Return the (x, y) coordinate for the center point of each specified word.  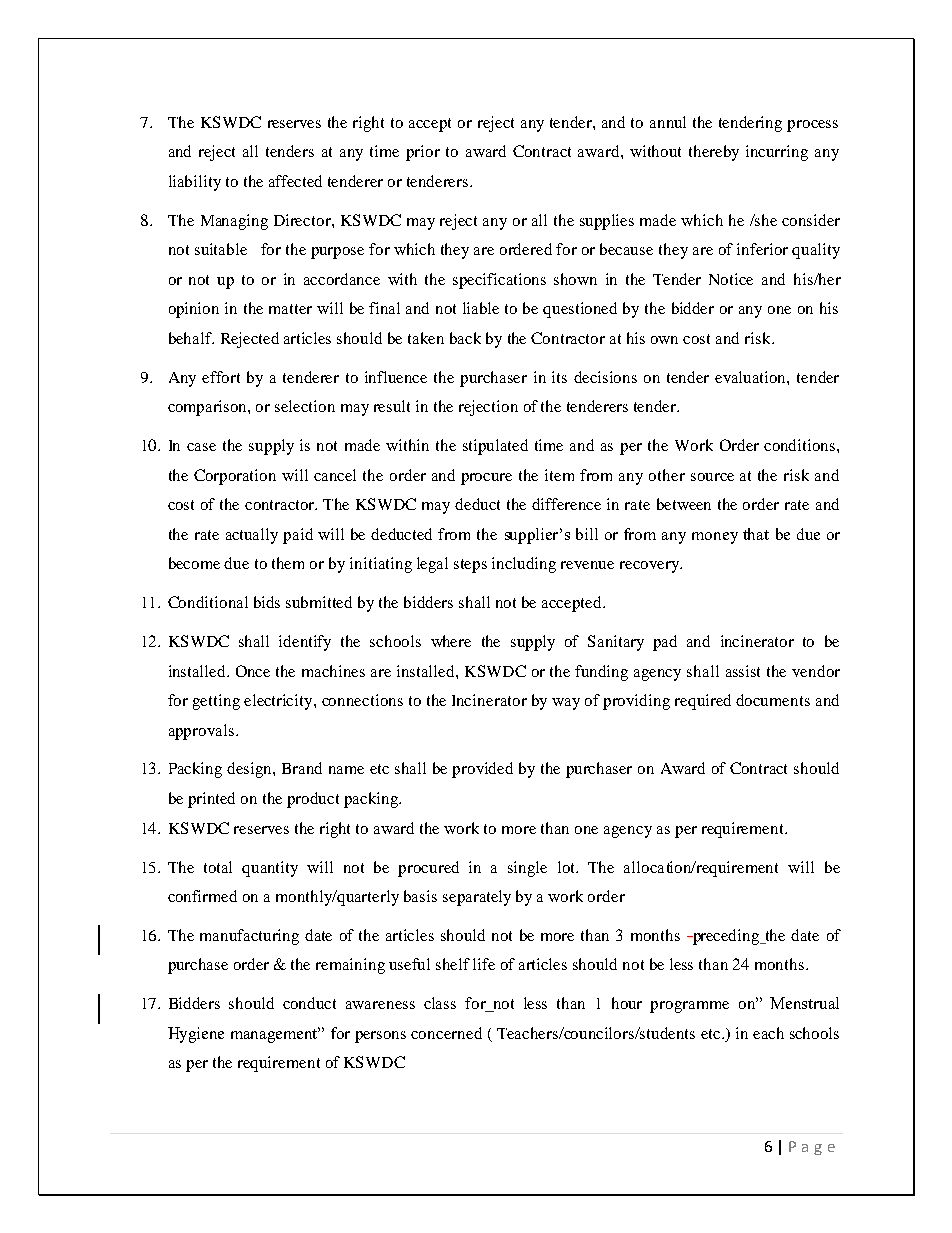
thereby (714, 153)
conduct (309, 1003)
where (451, 641)
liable (481, 308)
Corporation (235, 477)
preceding (726, 937)
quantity (270, 869)
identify (305, 643)
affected (295, 181)
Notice (731, 279)
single (527, 869)
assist (743, 671)
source (712, 477)
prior (423, 153)
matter (290, 309)
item (559, 475)
